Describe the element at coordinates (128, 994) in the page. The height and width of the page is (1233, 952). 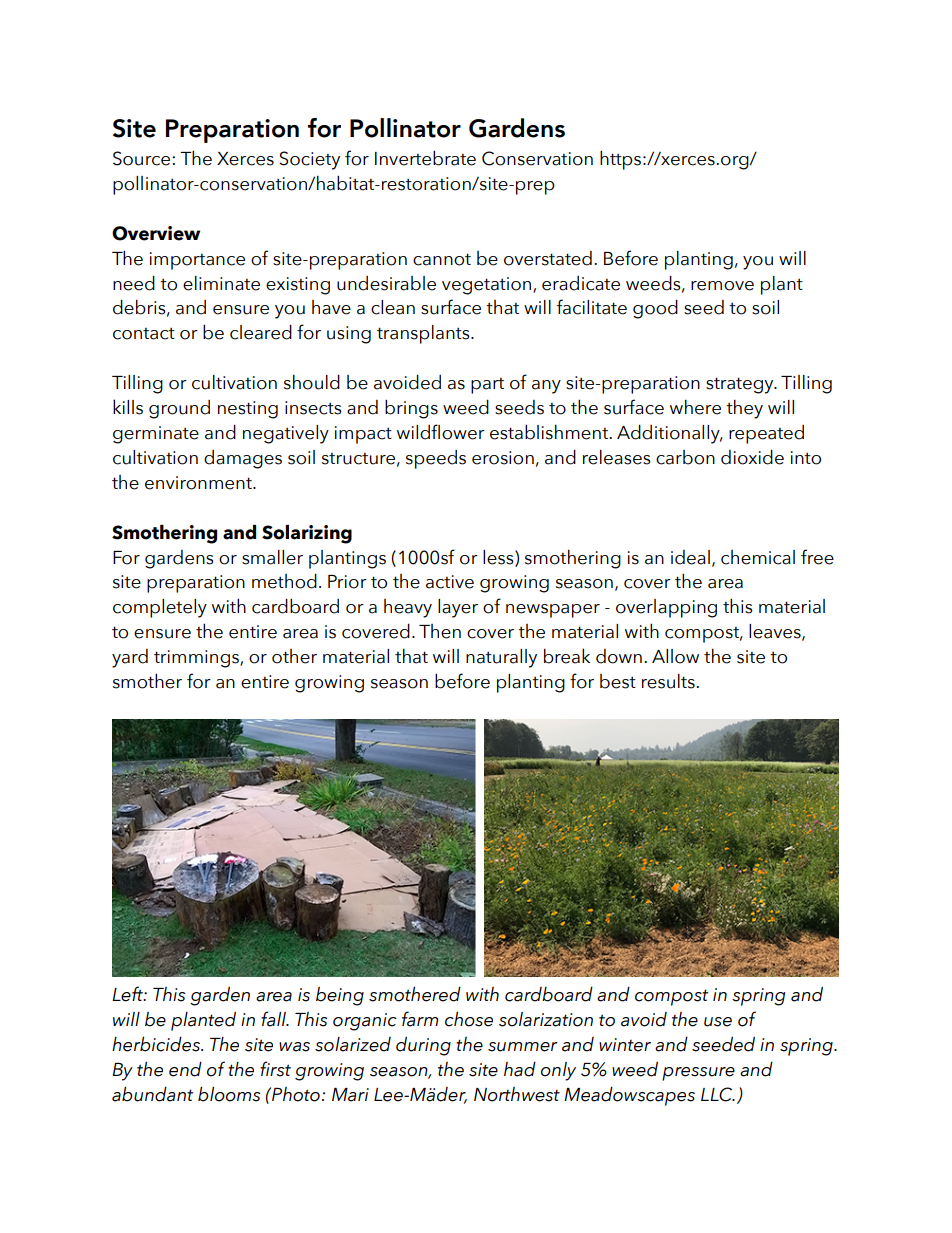
I see `Left` at that location.
